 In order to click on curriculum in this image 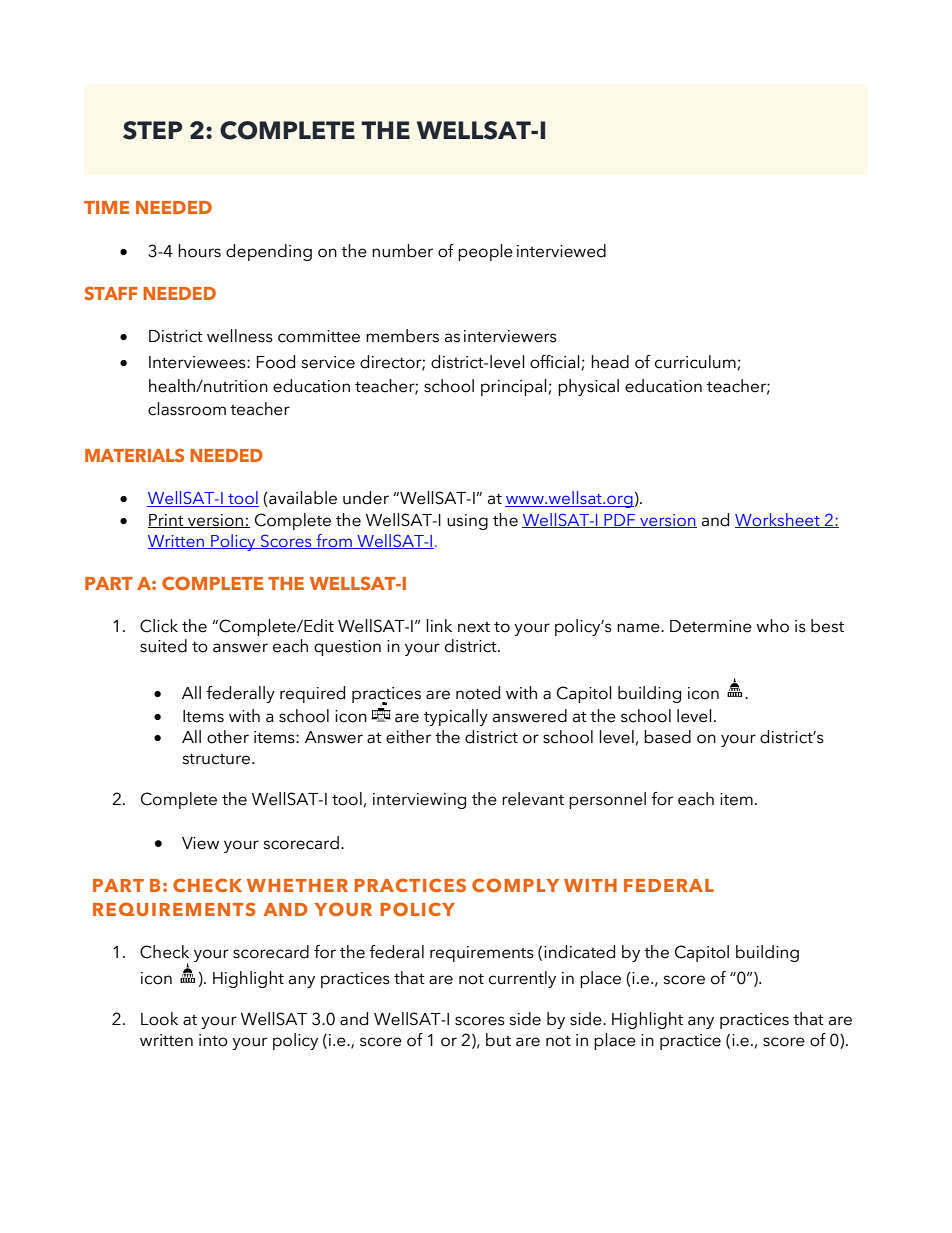, I will do `click(696, 362)`.
